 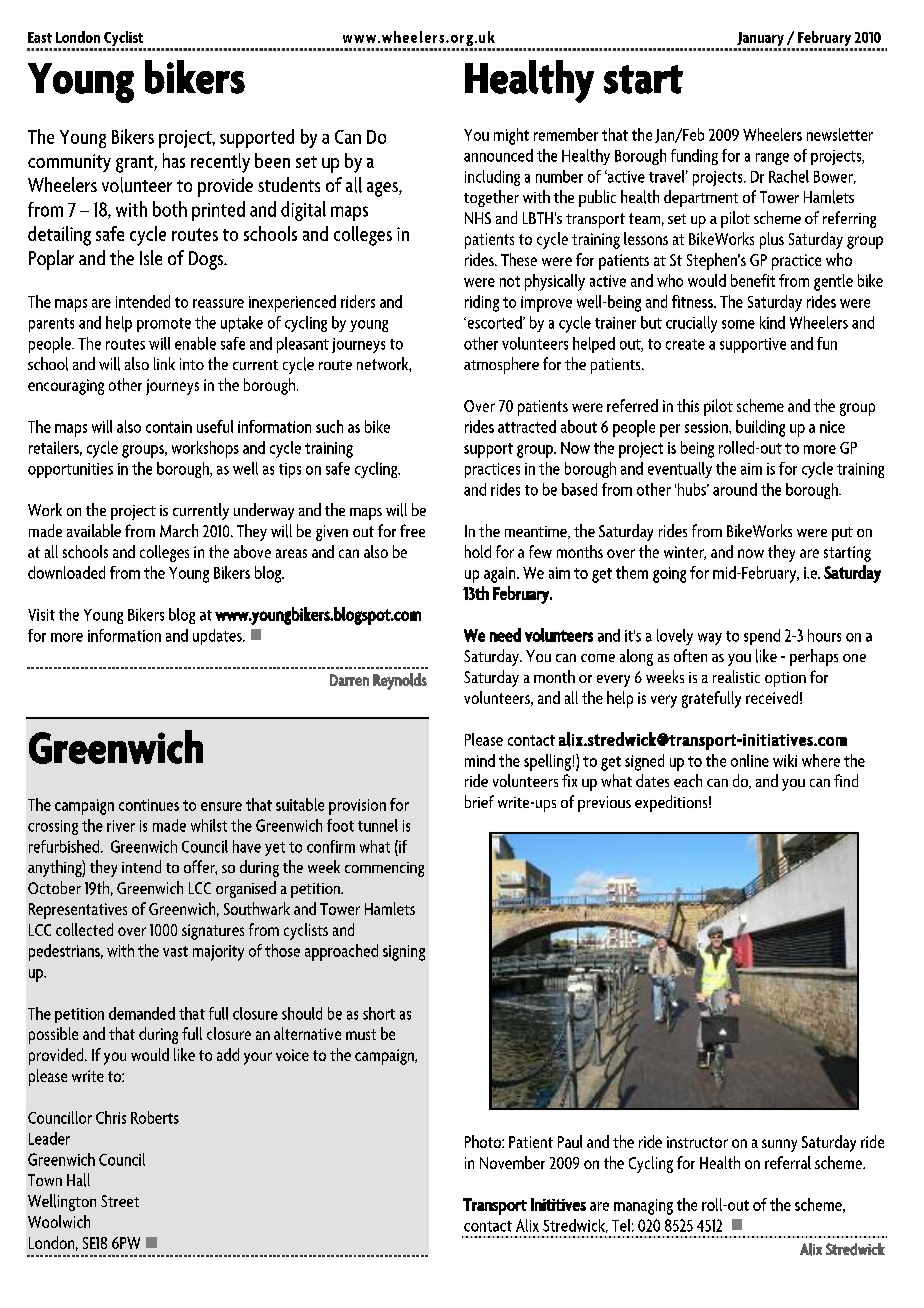 I want to click on continues, so click(x=149, y=805).
